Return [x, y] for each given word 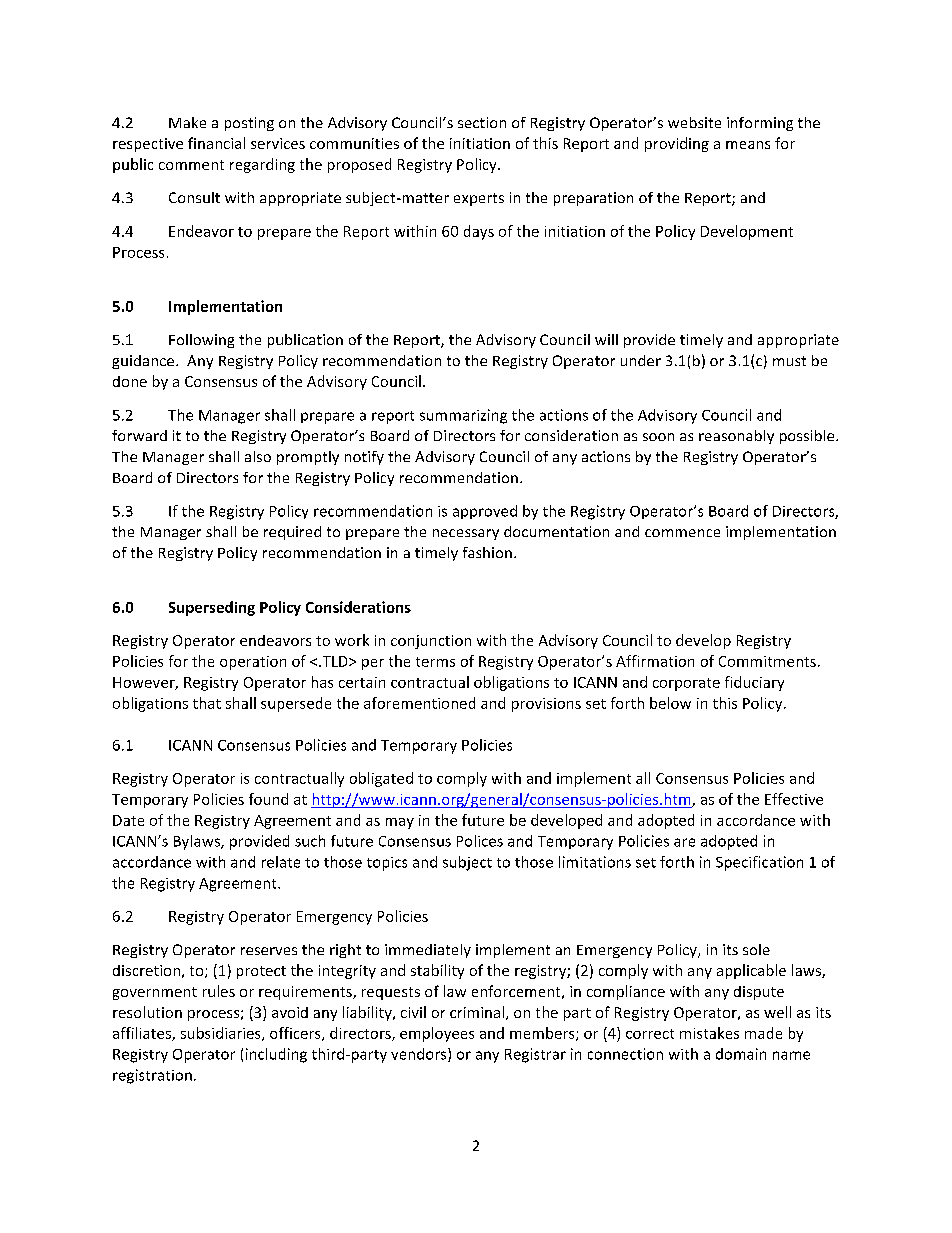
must [789, 361]
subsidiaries [222, 1034]
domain [741, 1054]
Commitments [767, 661]
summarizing [463, 416]
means [748, 145]
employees [437, 1034]
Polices [480, 841]
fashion [487, 552]
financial [216, 143]
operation [253, 663]
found [268, 799]
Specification [759, 863]
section [482, 122]
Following [201, 341]
